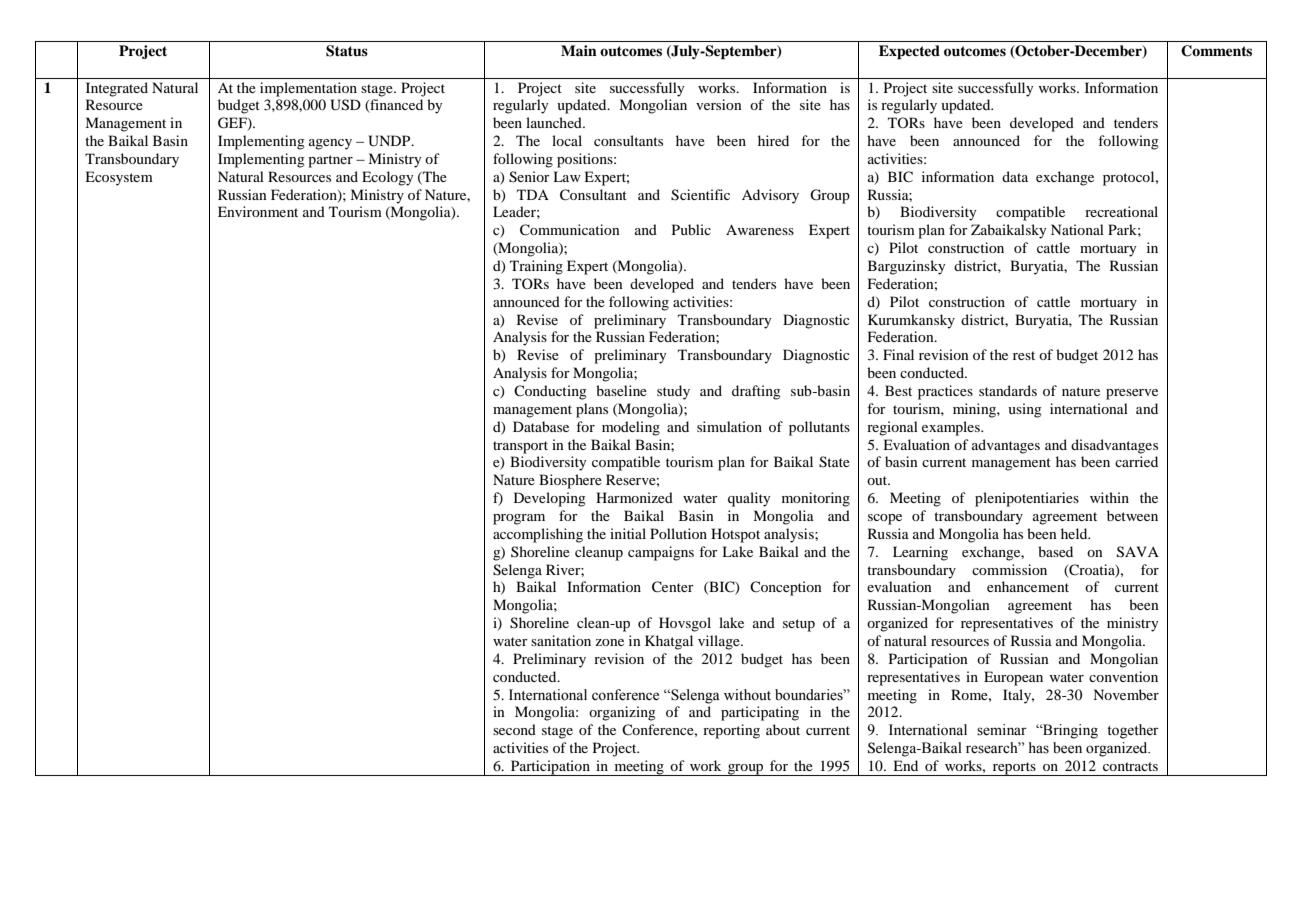 This screenshot has width=1308, height=924. What do you see at coordinates (347, 51) in the screenshot?
I see `Status` at bounding box center [347, 51].
